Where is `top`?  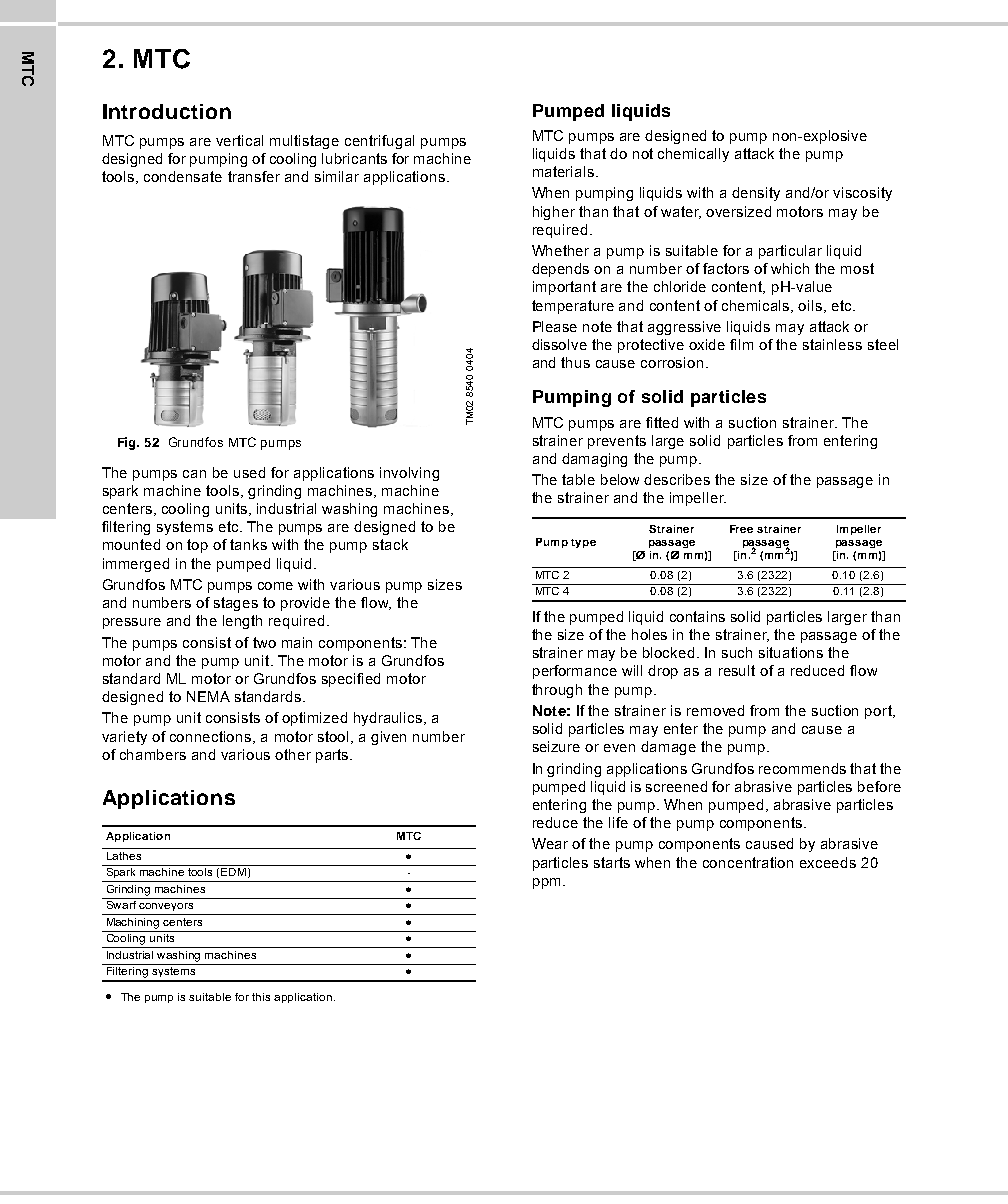 top is located at coordinates (197, 546).
